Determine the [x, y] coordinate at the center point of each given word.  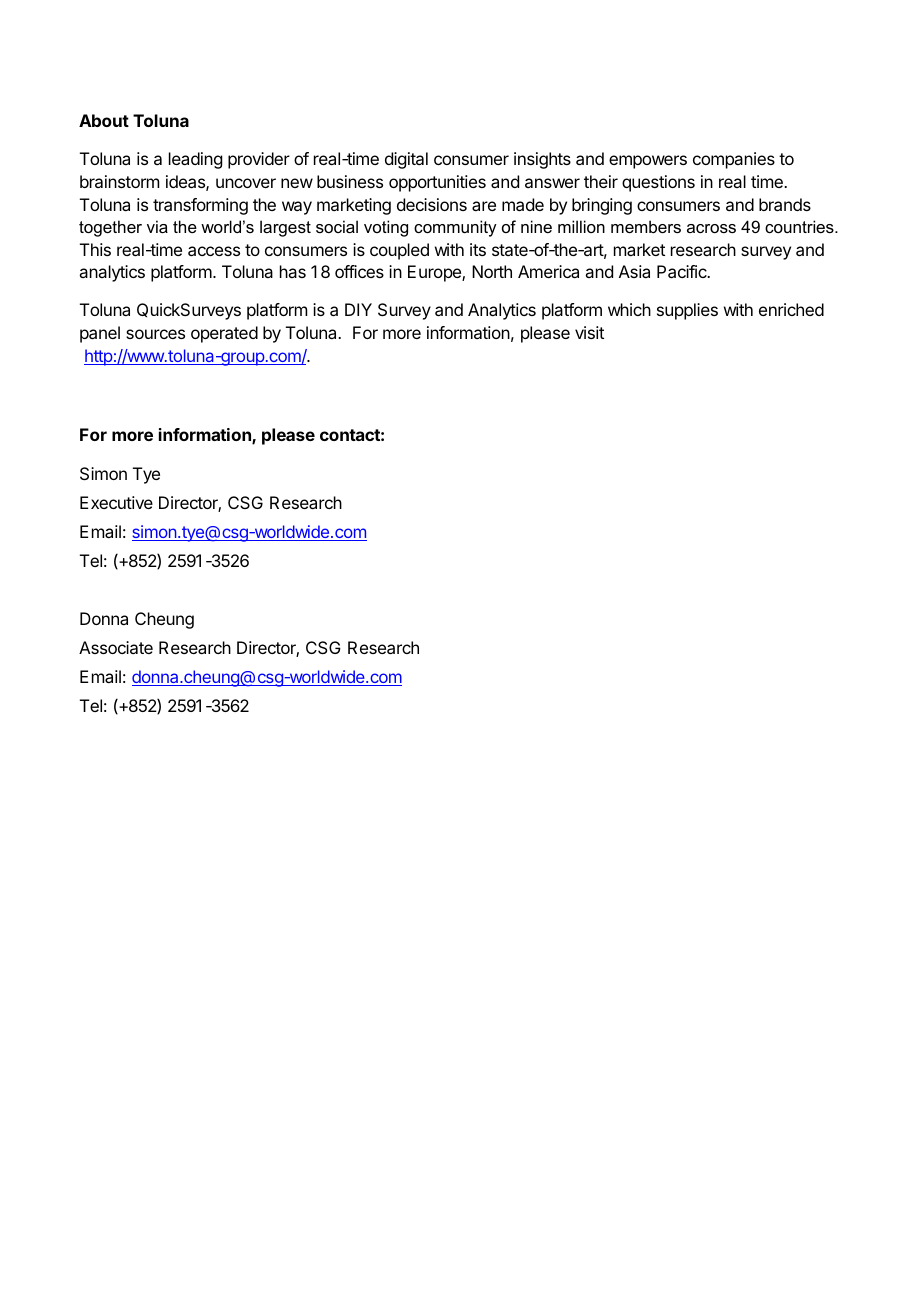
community [455, 228]
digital [406, 160]
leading [195, 160]
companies [734, 160]
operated [224, 334]
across [711, 228]
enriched [791, 309]
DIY [358, 309]
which [629, 309]
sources [155, 334]
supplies [687, 311]
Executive [116, 502]
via [157, 226]
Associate [116, 647]
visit [589, 332]
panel [100, 334]
